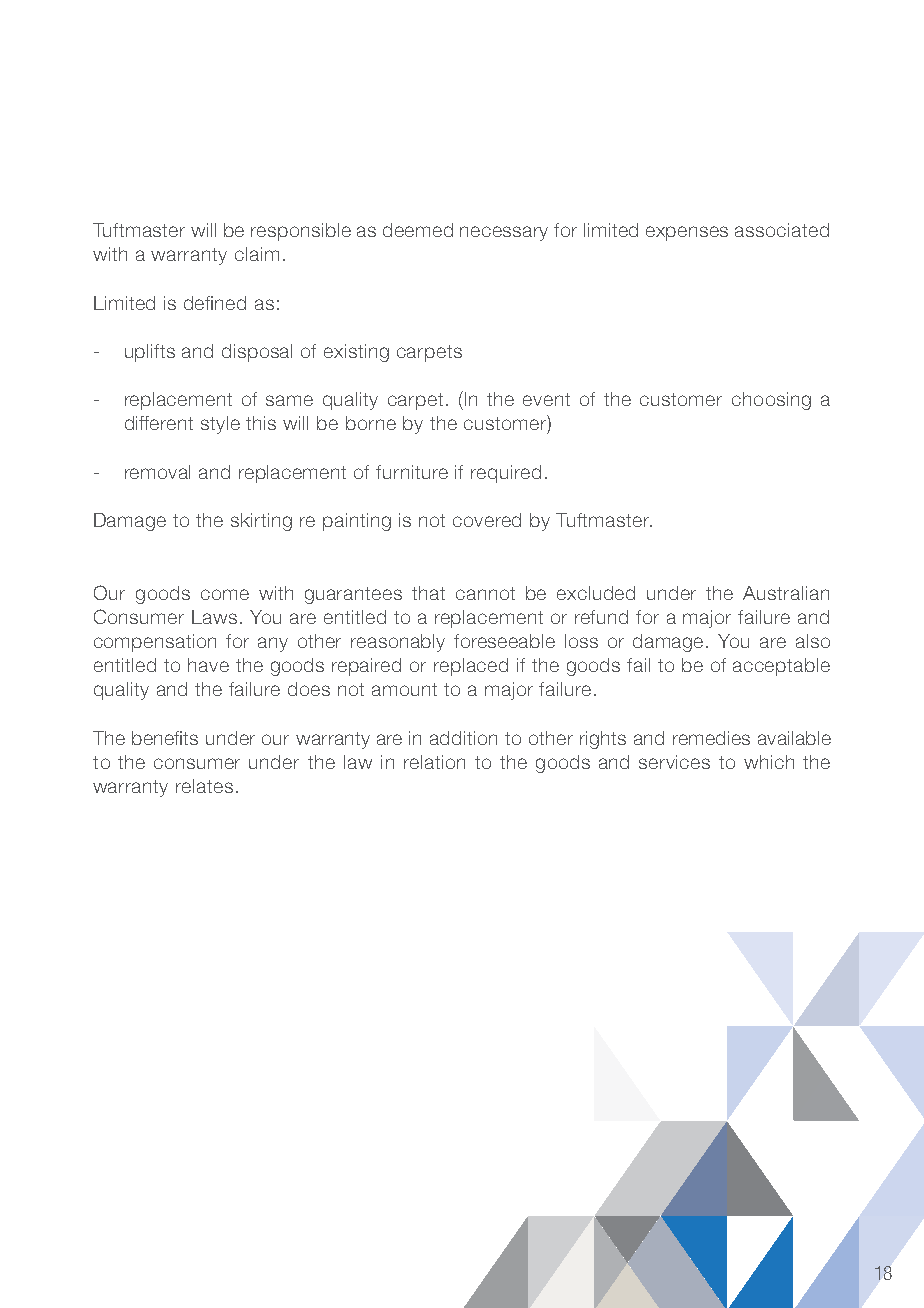  Describe the element at coordinates (261, 522) in the image. I see `skirting` at that location.
